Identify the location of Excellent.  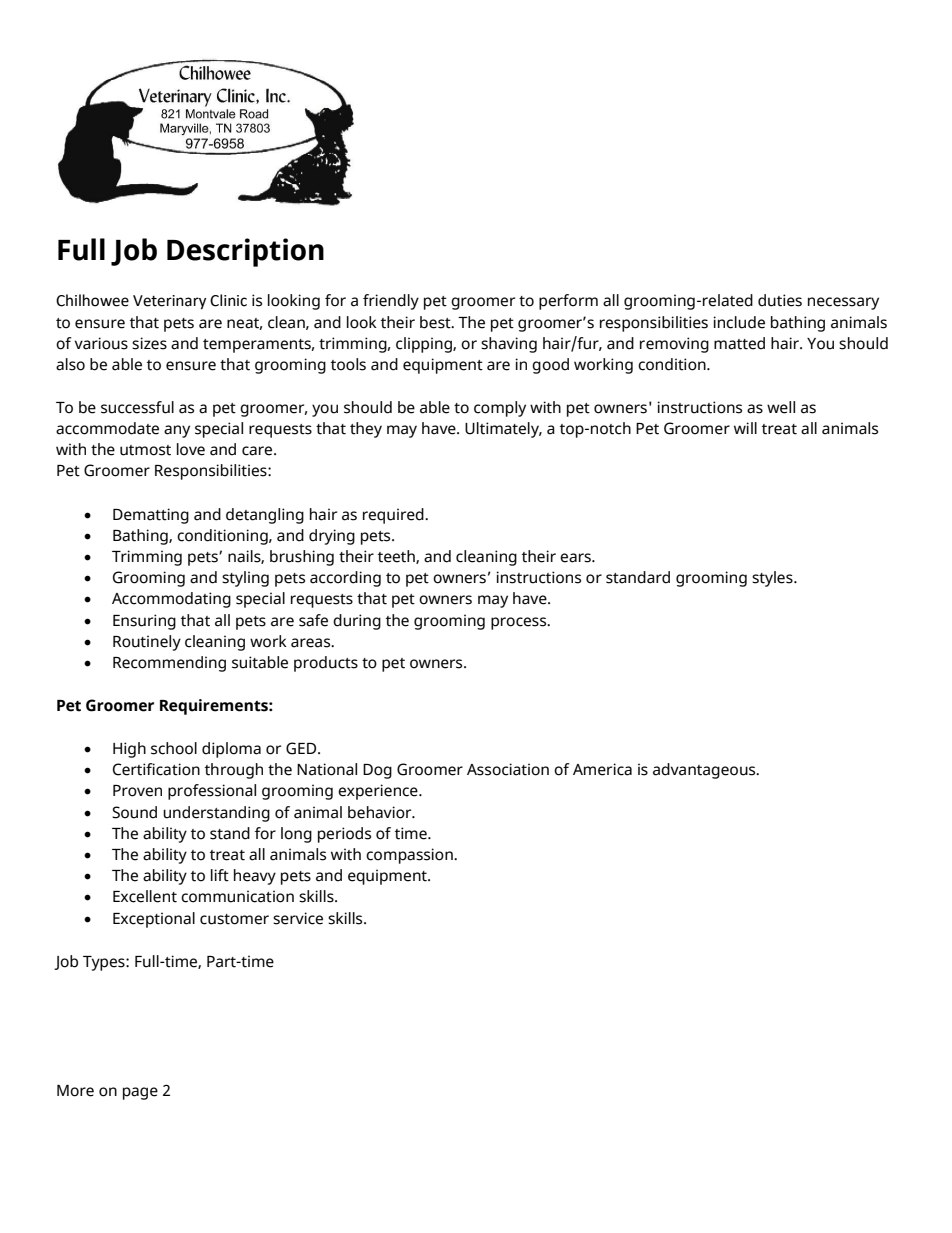
(145, 896).
